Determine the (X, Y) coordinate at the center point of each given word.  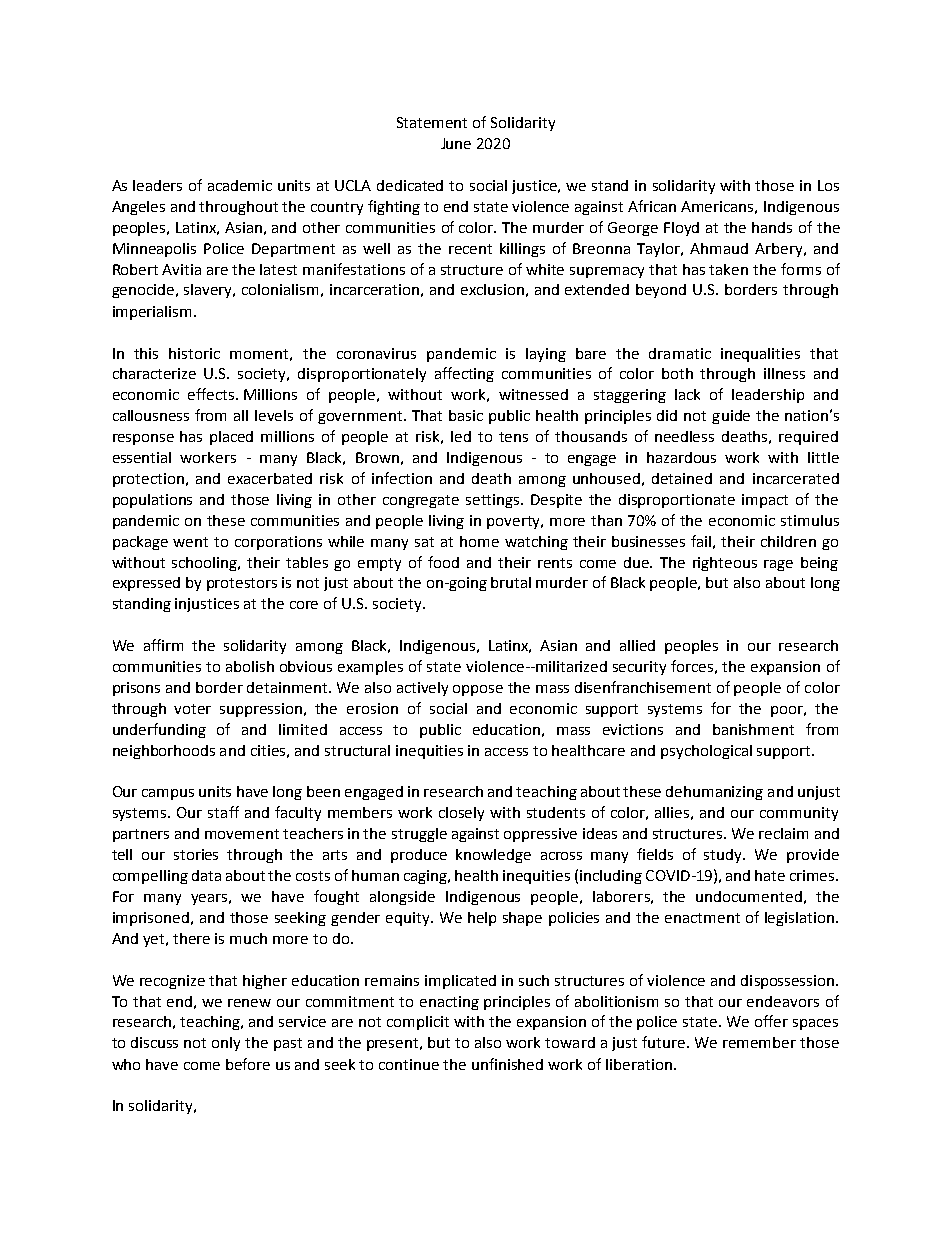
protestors (242, 584)
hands (772, 227)
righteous (725, 564)
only (226, 1044)
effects (212, 394)
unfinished (507, 1064)
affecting (464, 374)
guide (731, 417)
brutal (511, 582)
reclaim (783, 833)
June (456, 143)
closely (461, 814)
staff (223, 812)
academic (240, 185)
